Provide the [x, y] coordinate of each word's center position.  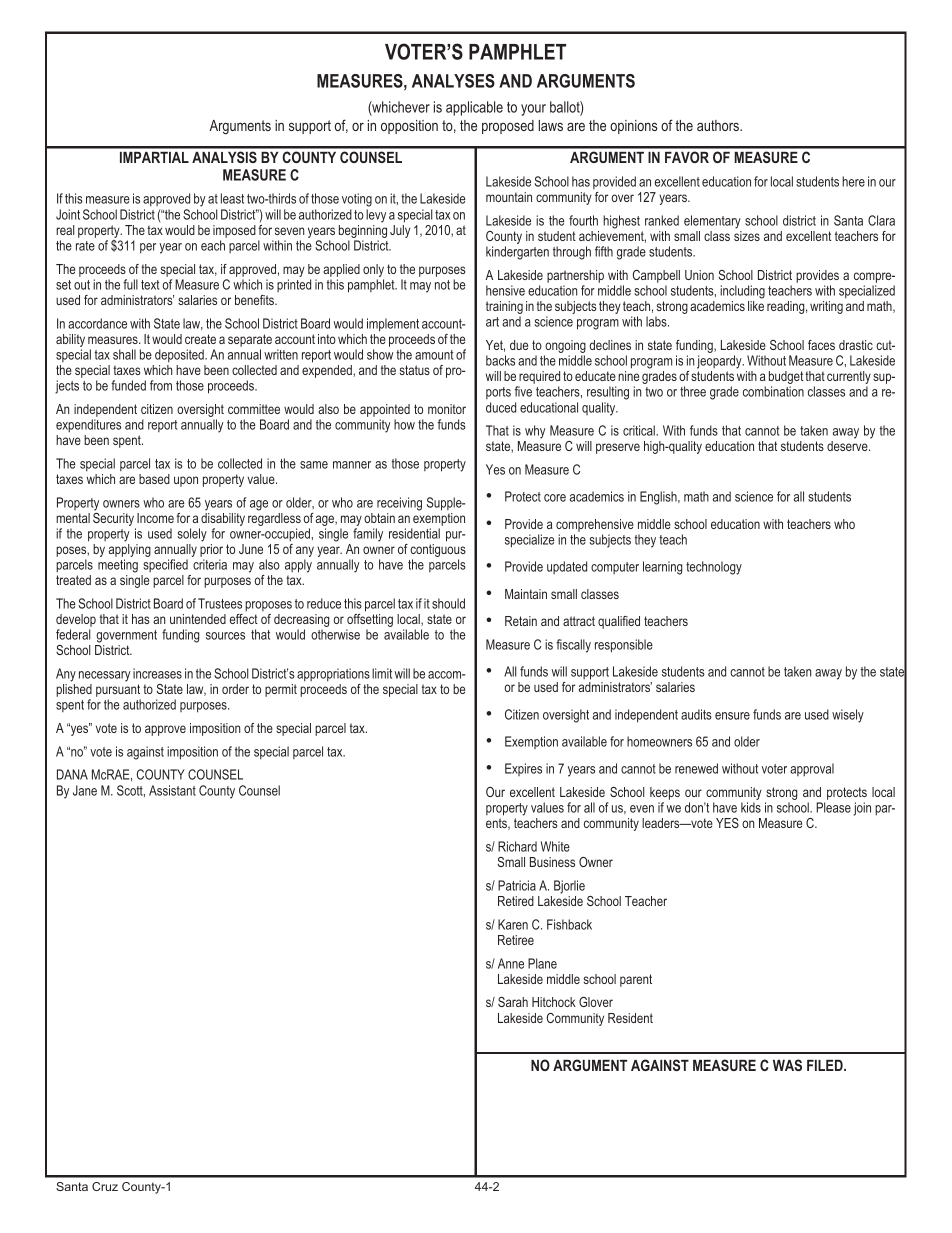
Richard [517, 846]
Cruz [105, 1186]
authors [719, 125]
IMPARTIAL [154, 157]
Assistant [172, 790]
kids [751, 807]
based [154, 479]
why [535, 432]
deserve [848, 446]
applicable [474, 108]
